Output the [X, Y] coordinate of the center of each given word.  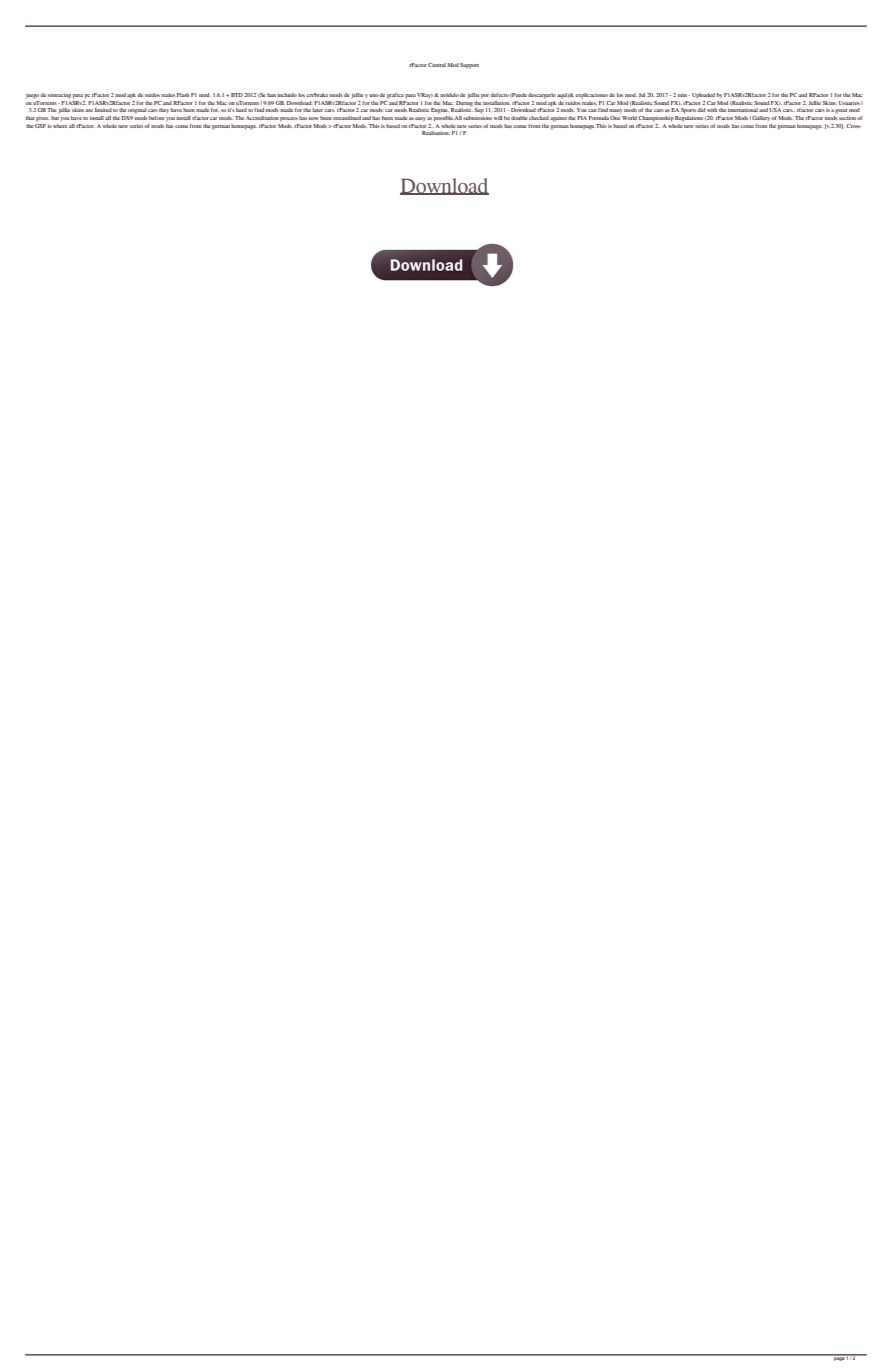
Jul [642, 95]
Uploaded [703, 96]
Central [437, 65]
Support [469, 66]
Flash [183, 95]
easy [420, 119]
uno [374, 95]
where [60, 126]
